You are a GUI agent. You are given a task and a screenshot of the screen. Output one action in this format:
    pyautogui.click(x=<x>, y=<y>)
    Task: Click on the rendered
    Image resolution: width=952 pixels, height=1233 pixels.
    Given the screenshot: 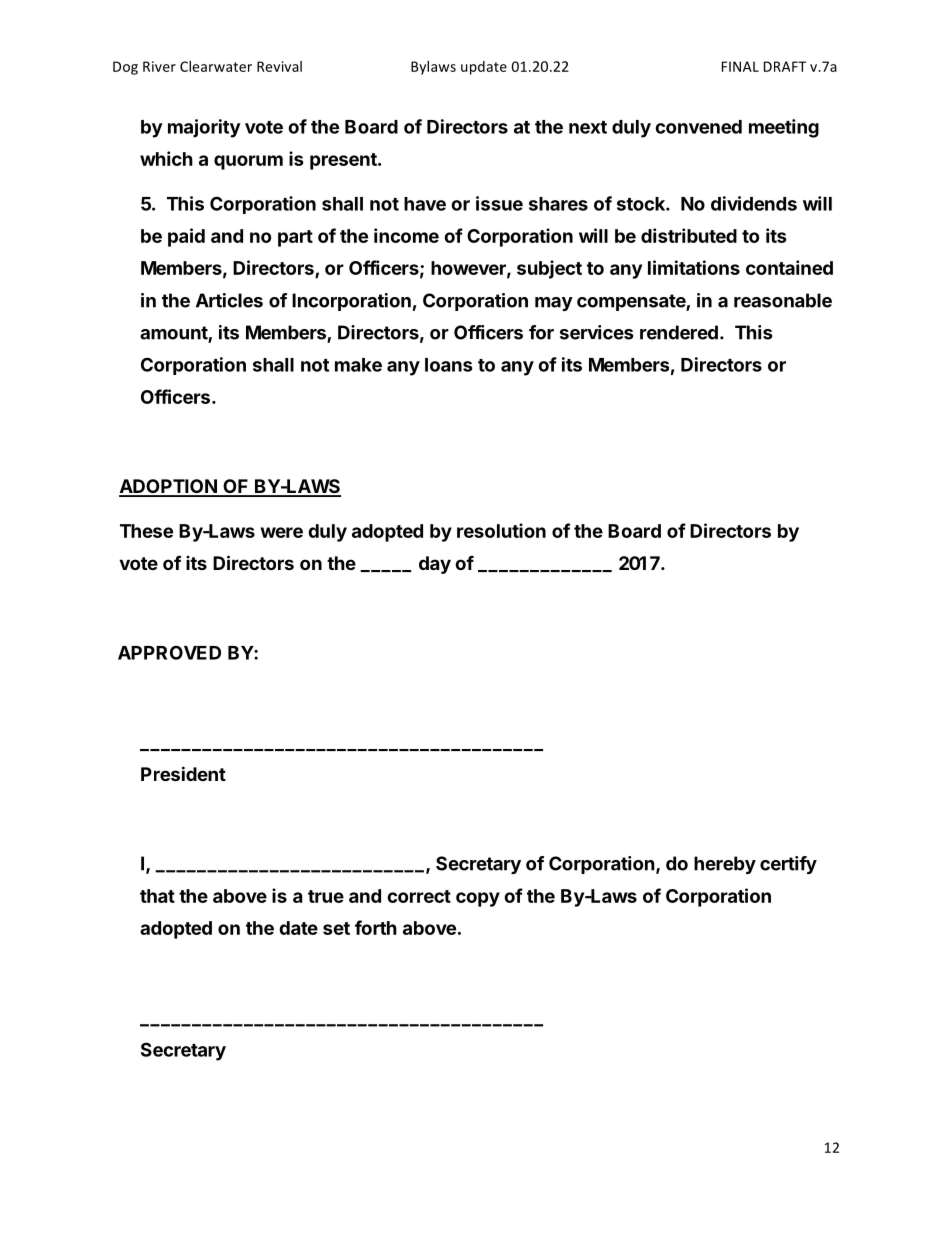 What is the action you would take?
    pyautogui.click(x=679, y=332)
